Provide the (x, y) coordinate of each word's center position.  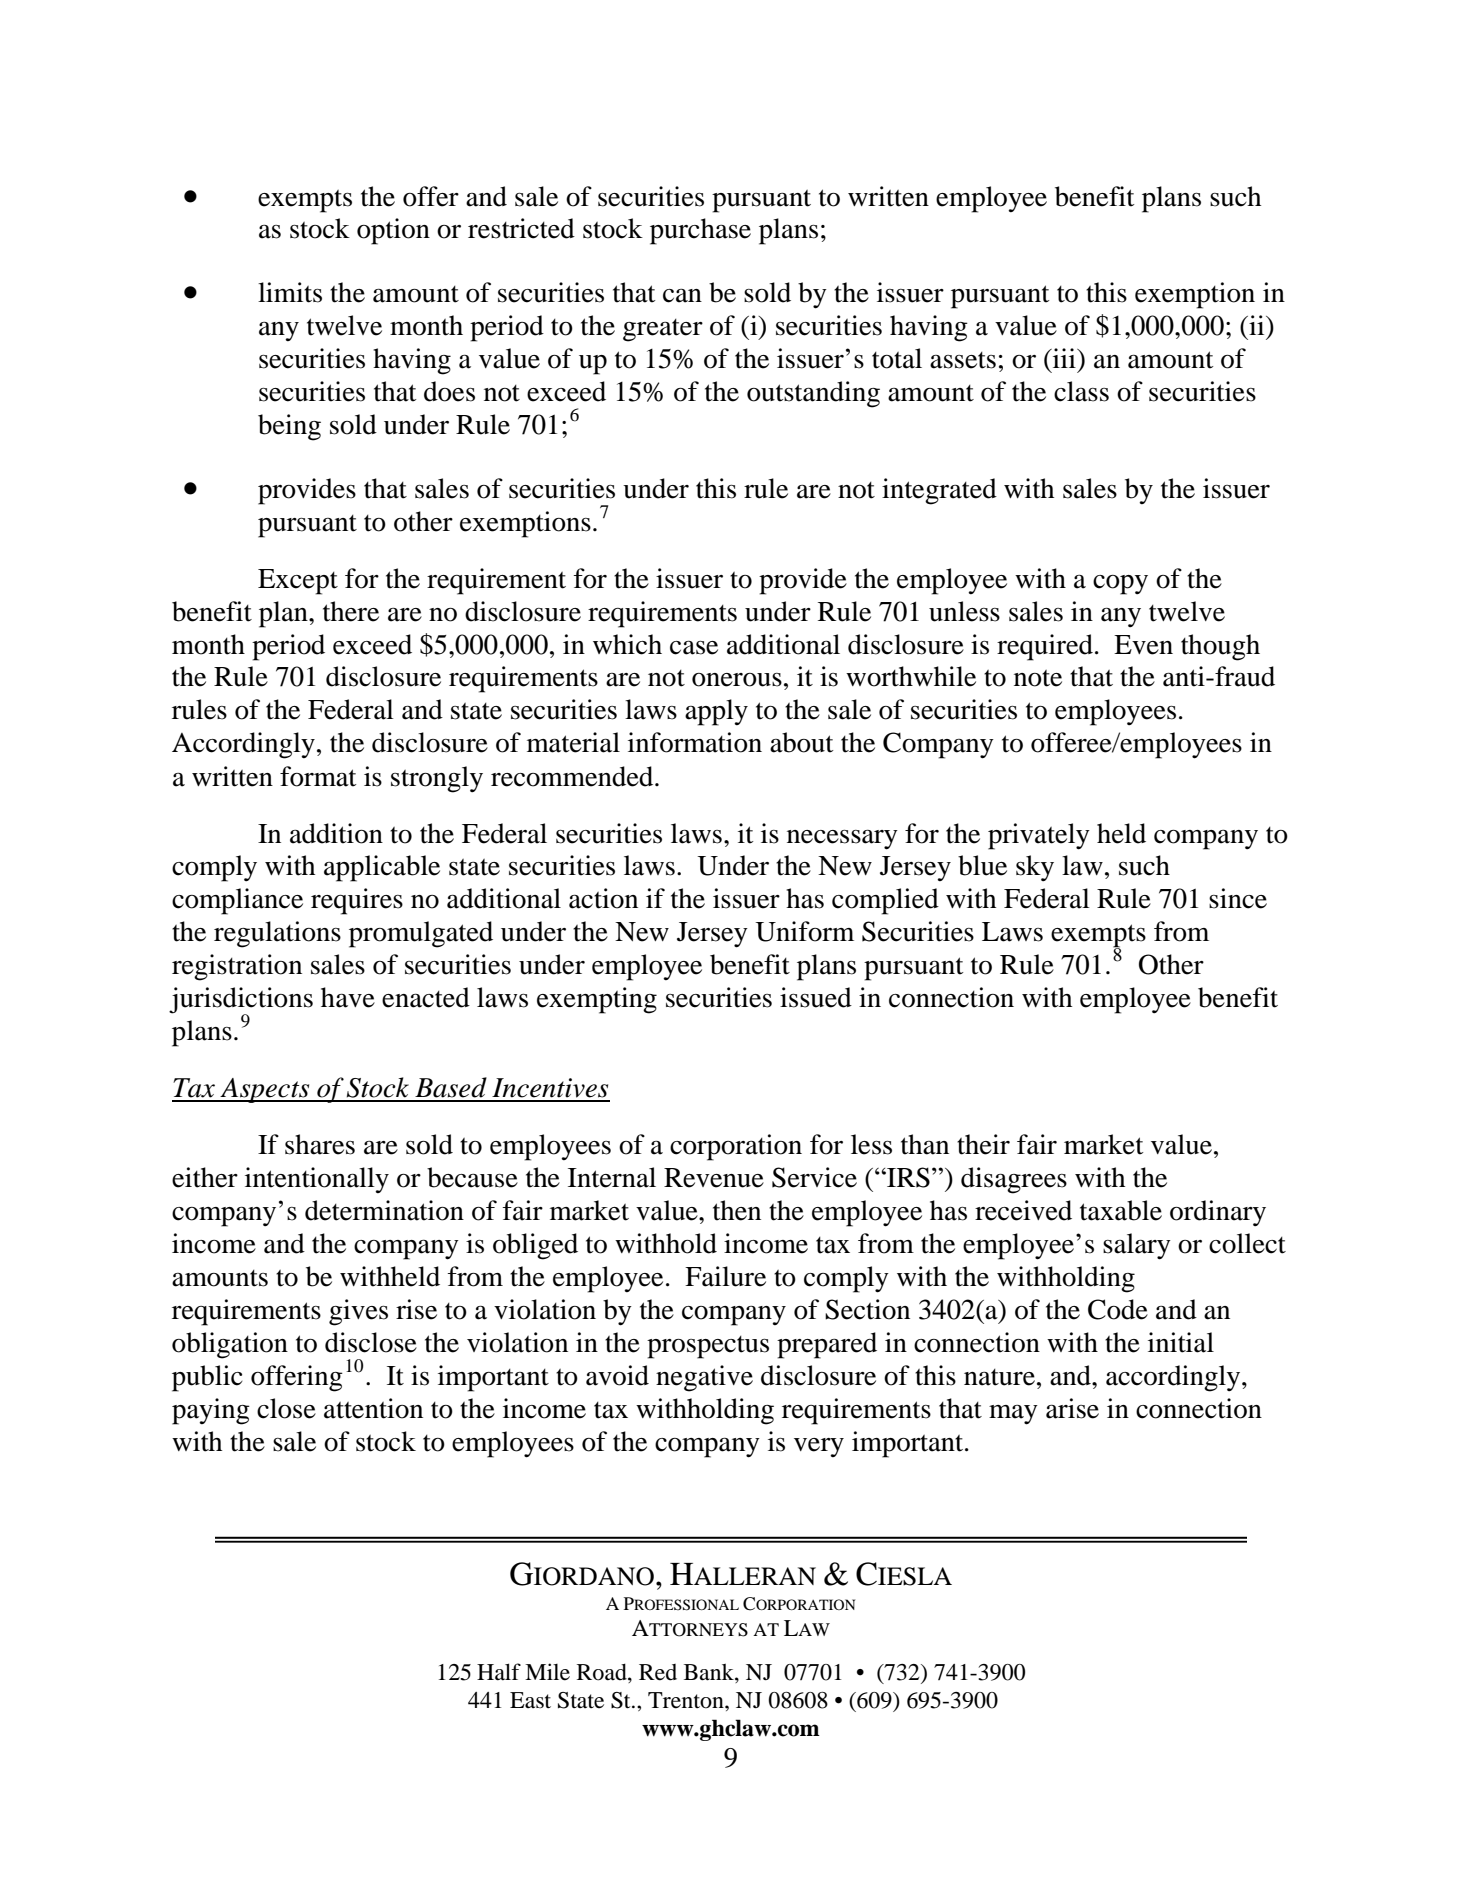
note (1038, 678)
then (737, 1210)
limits (290, 292)
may (1013, 1415)
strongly (437, 779)
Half (499, 1672)
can (682, 296)
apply (716, 712)
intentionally (317, 1180)
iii (1064, 358)
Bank (710, 1673)
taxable (1121, 1210)
